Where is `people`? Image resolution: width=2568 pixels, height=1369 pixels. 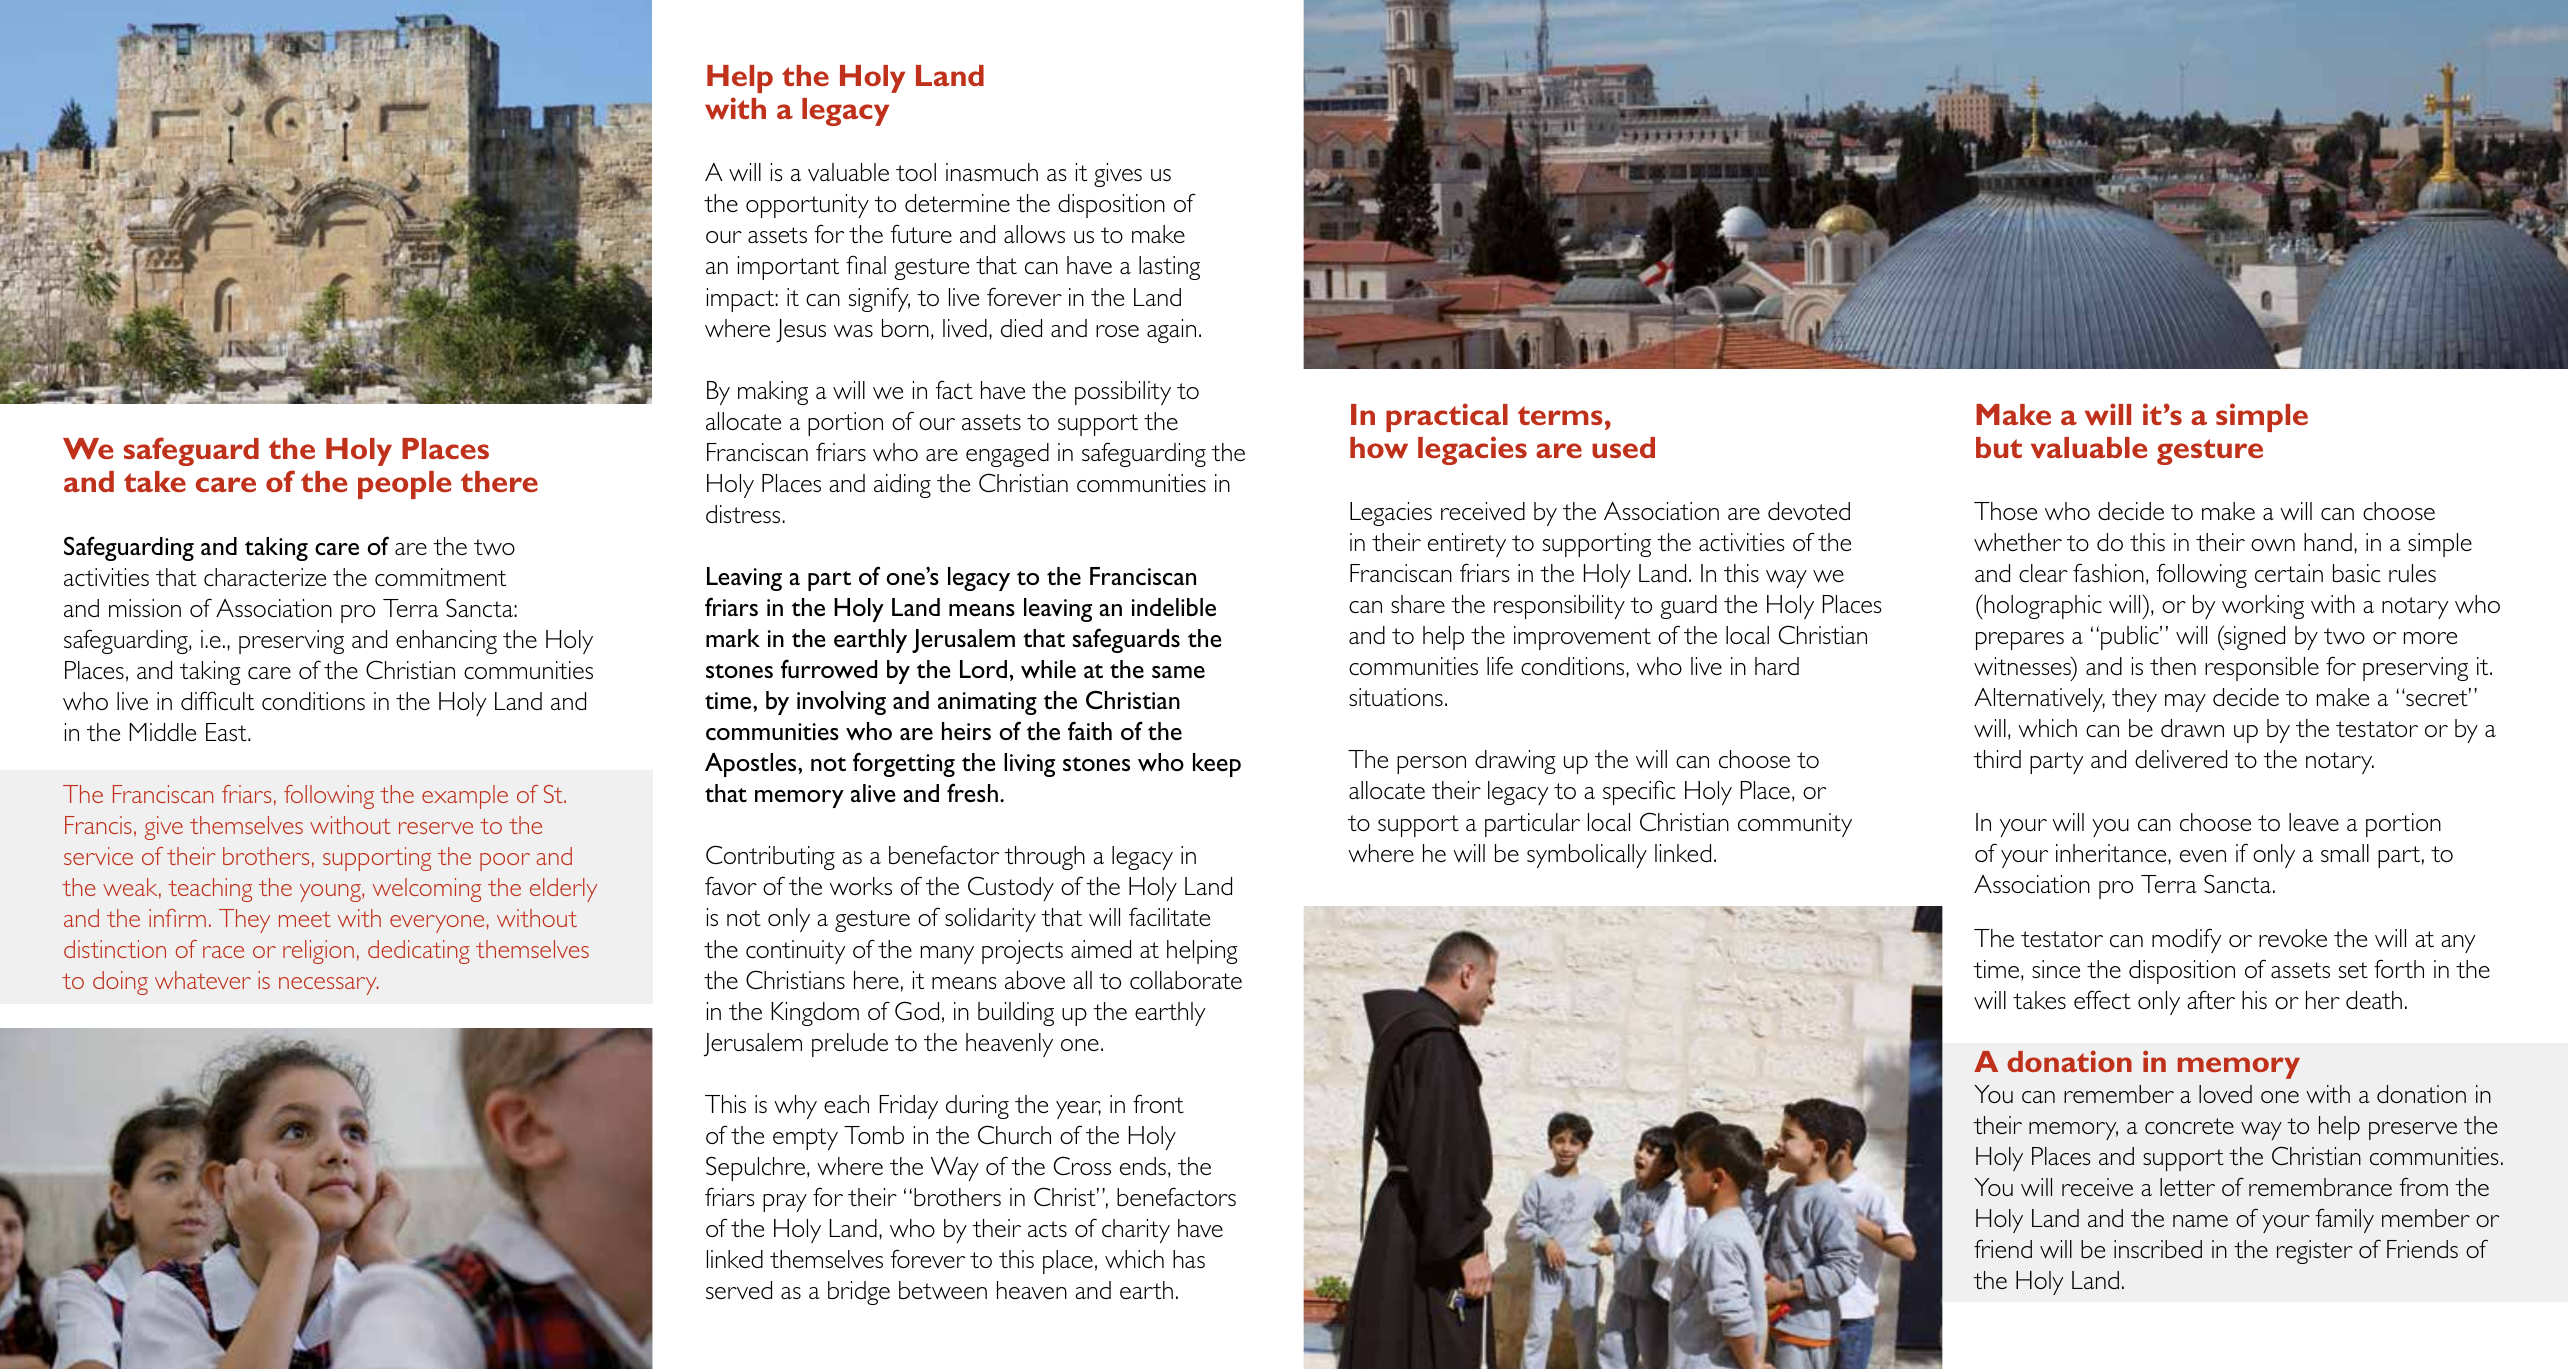 people is located at coordinates (404, 485).
